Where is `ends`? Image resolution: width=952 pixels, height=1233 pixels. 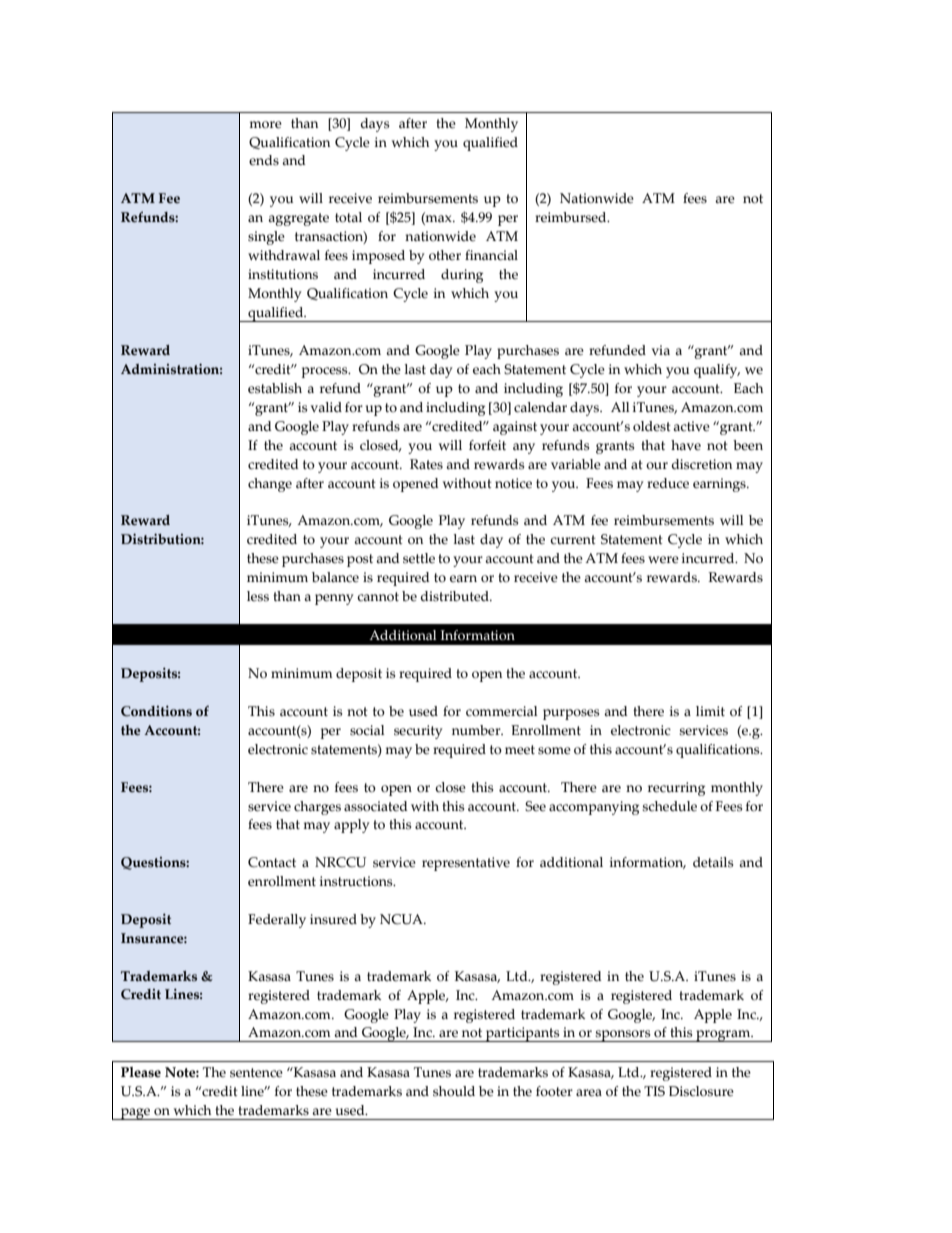 ends is located at coordinates (264, 160).
